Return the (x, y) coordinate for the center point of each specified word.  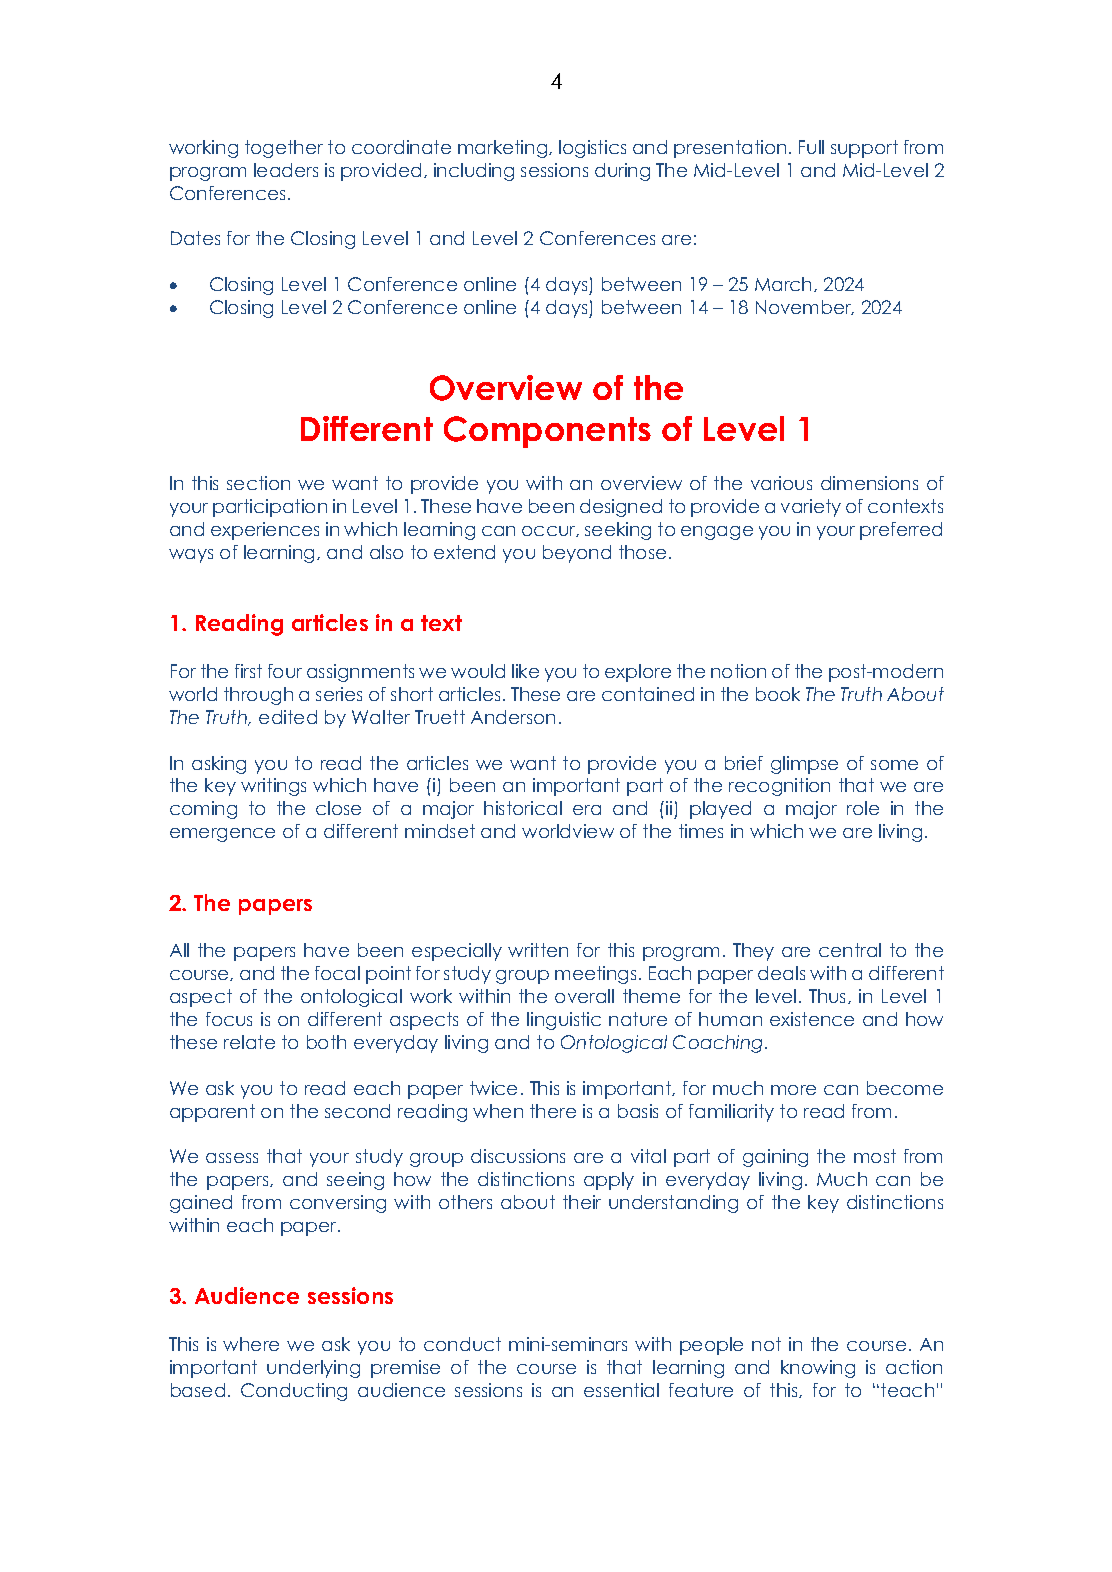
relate (249, 1042)
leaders (286, 170)
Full (811, 147)
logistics (592, 149)
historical (523, 808)
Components (547, 432)
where (251, 1344)
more (793, 1090)
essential (621, 1390)
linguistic (564, 1021)
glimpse (804, 765)
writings (273, 787)
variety (811, 508)
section (258, 483)
